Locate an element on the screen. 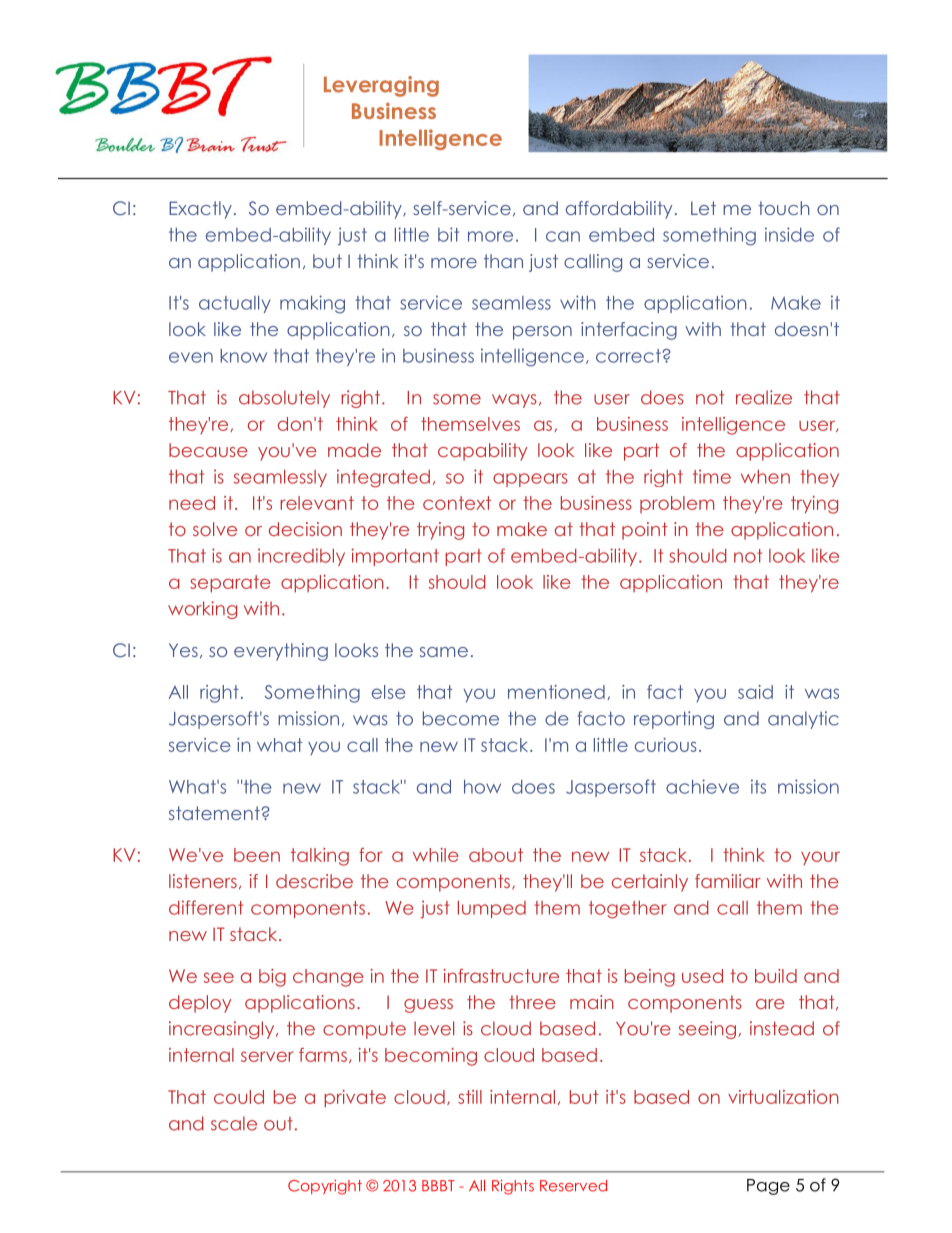 The width and height of the screenshot is (952, 1233). when is located at coordinates (765, 477).
